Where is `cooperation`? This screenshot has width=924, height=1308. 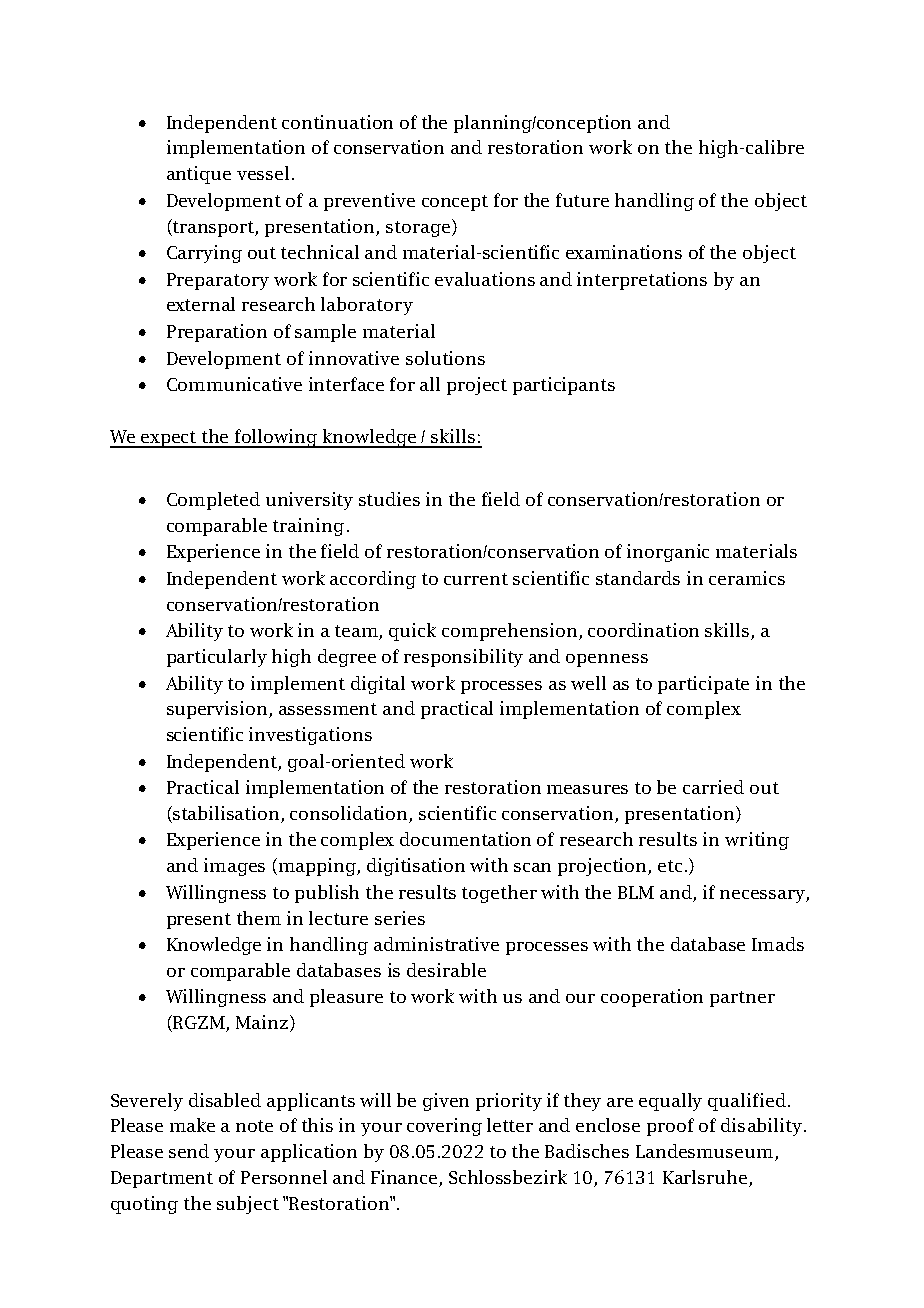 cooperation is located at coordinates (652, 998).
